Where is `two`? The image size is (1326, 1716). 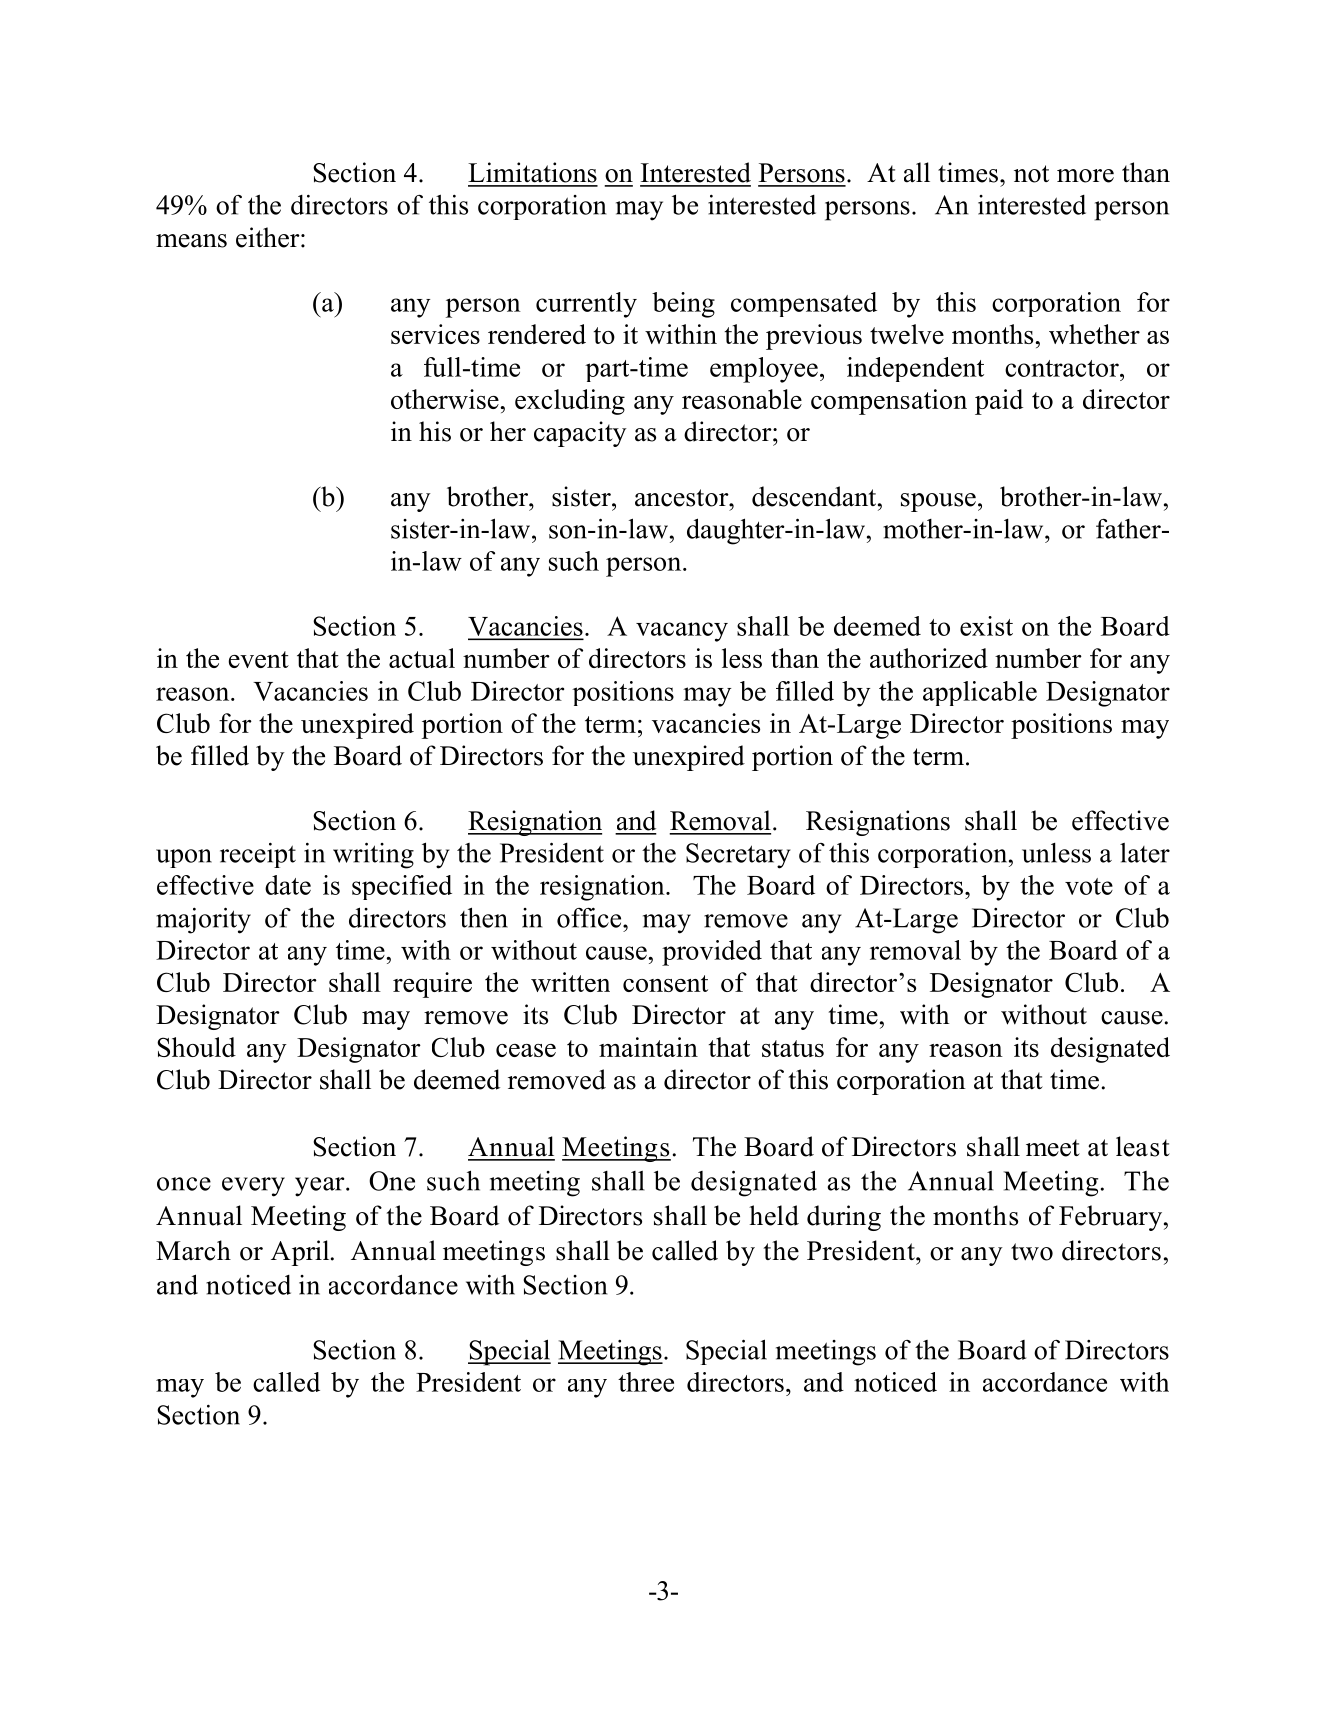
two is located at coordinates (1032, 1252).
